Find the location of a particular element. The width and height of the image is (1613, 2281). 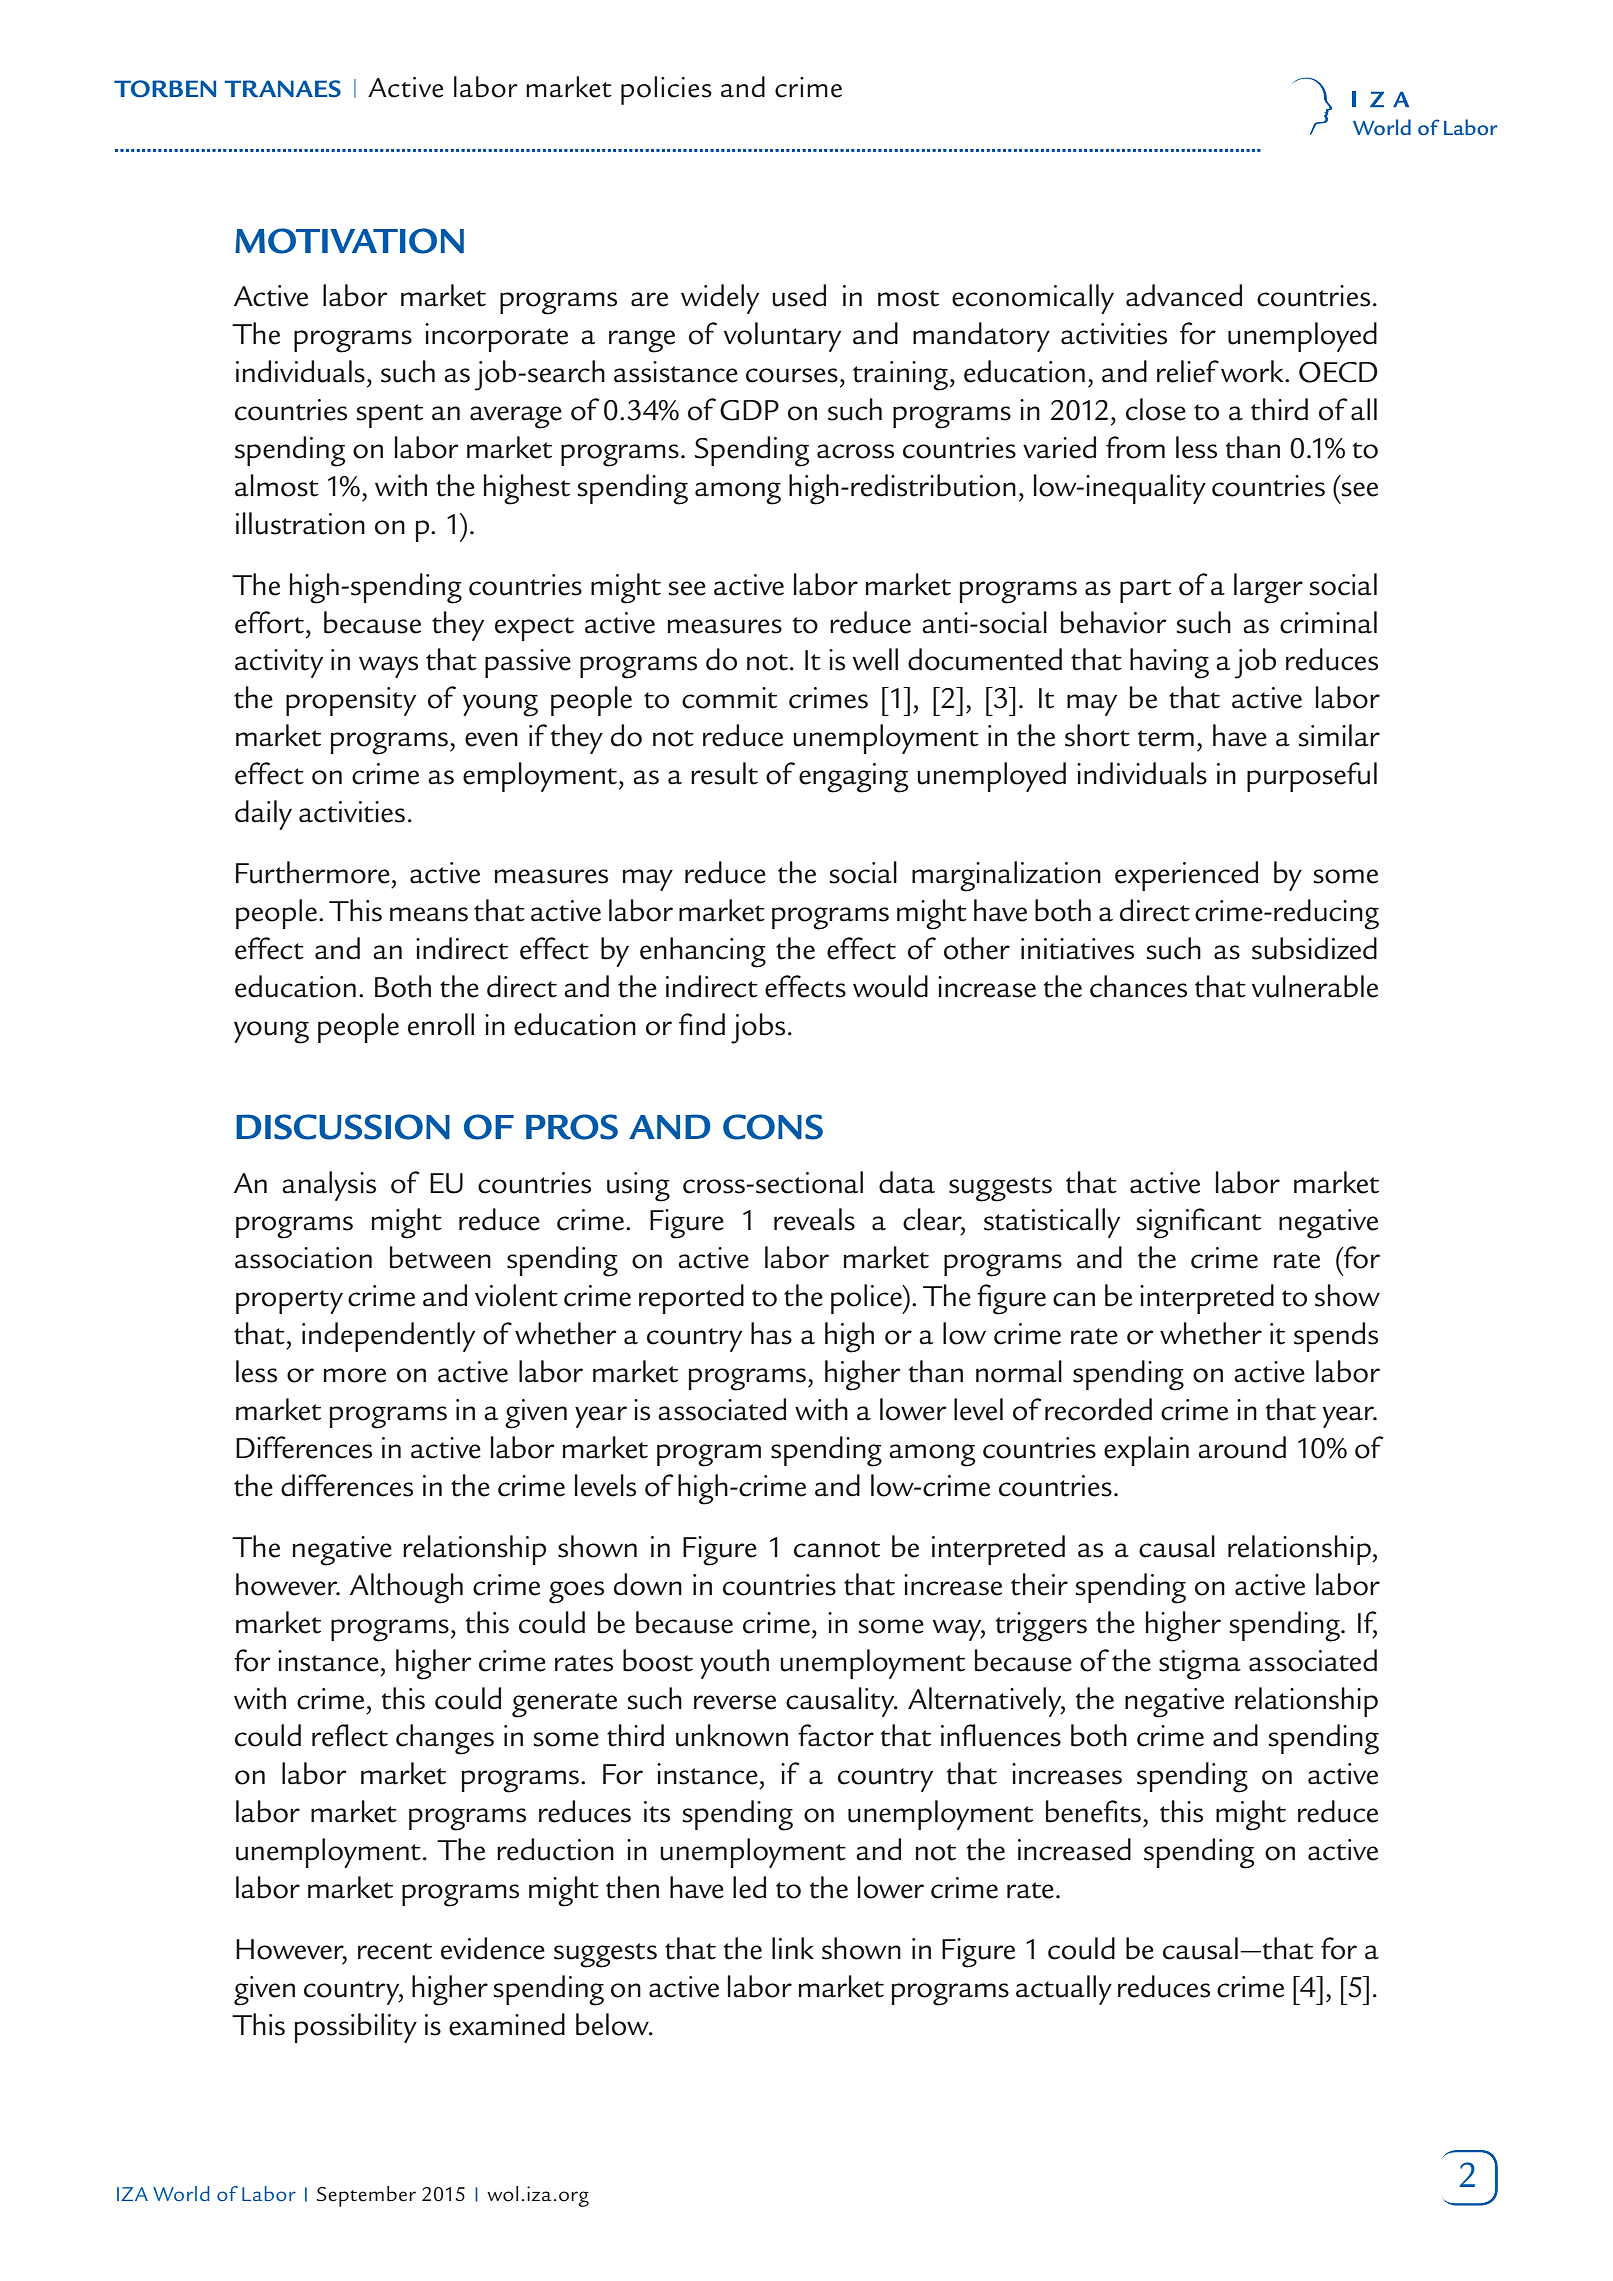

link is located at coordinates (793, 1948).
